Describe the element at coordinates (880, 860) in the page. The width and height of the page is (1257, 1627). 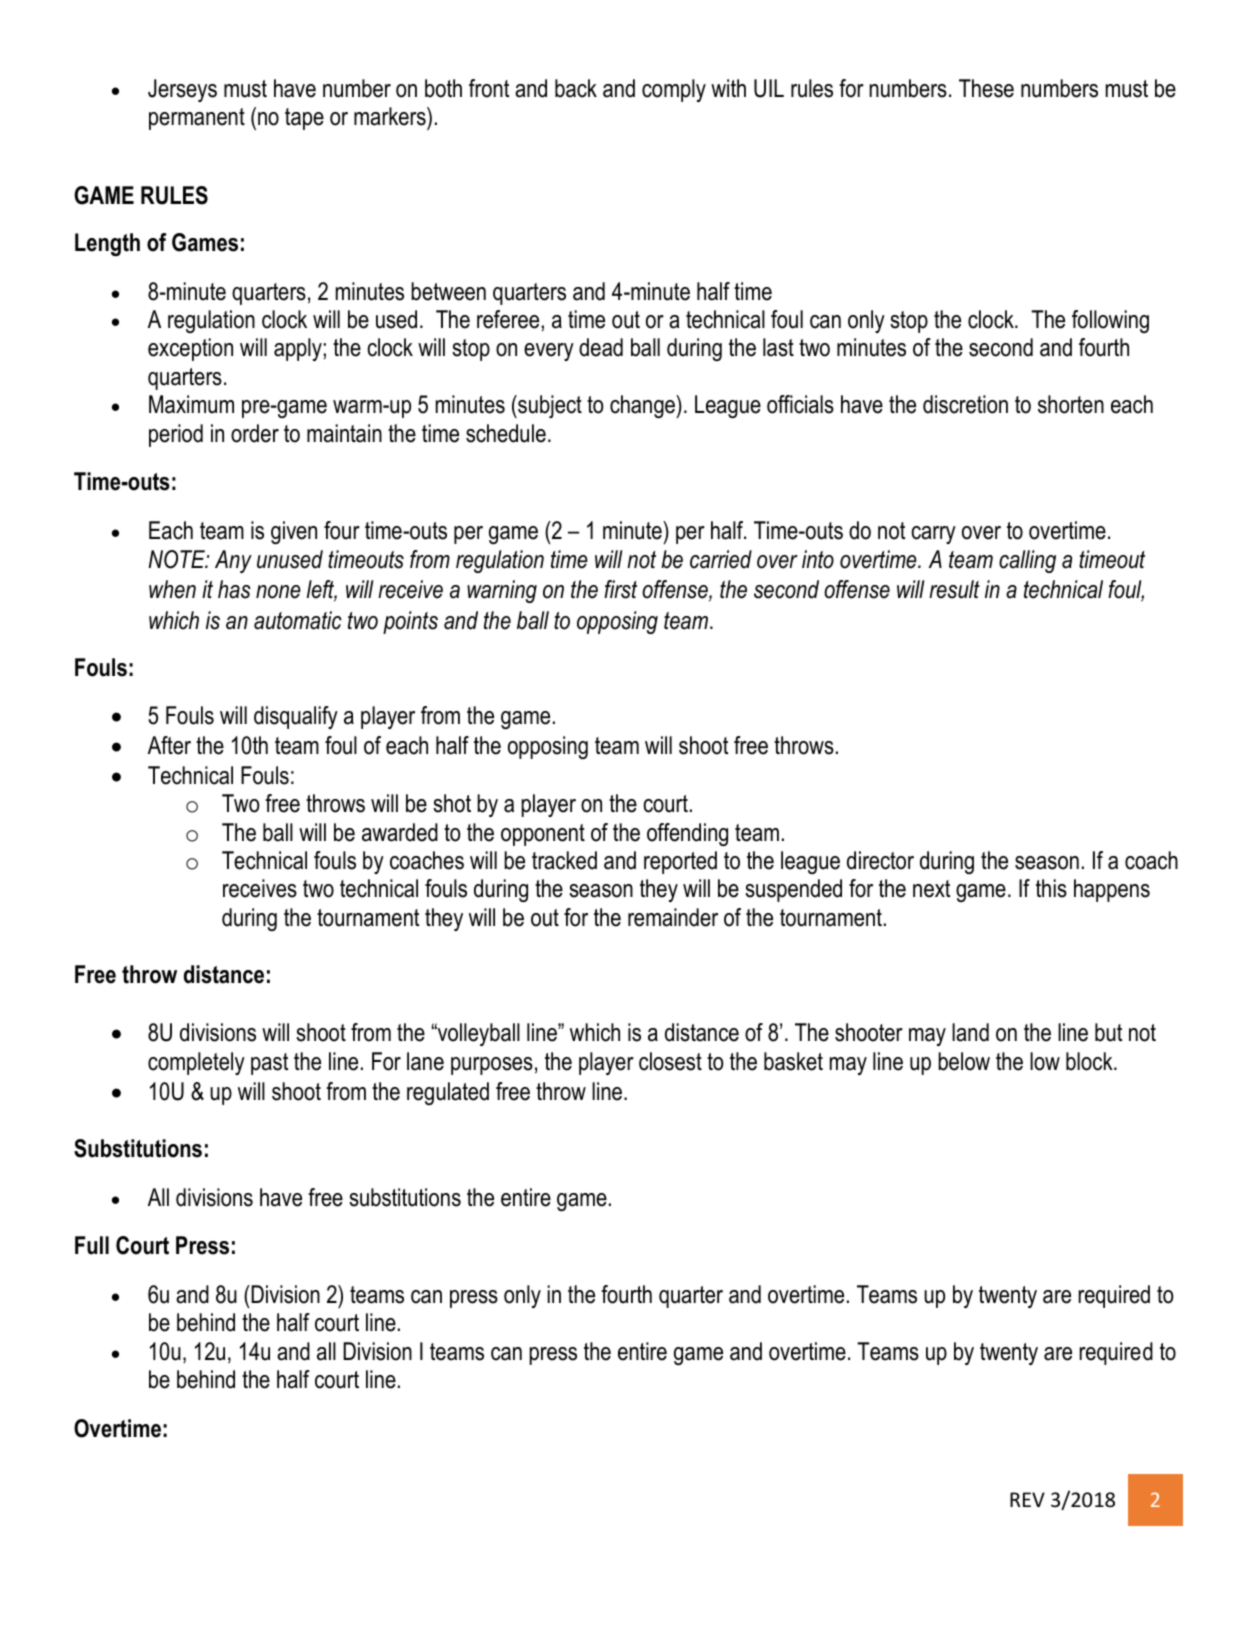
I see `director` at that location.
